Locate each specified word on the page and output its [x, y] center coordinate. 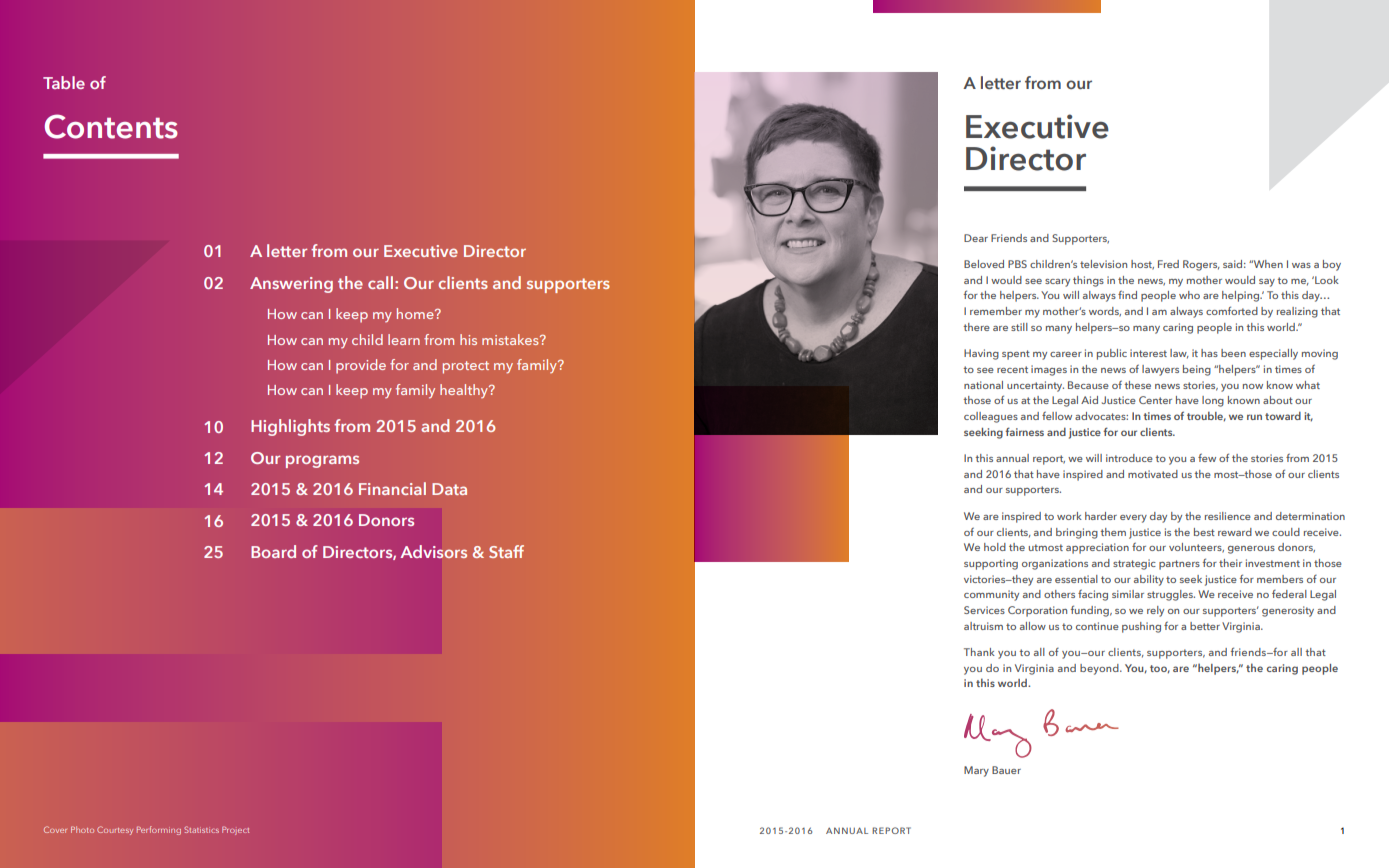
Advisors [433, 551]
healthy [465, 391]
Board [273, 551]
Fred [1168, 264]
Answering [291, 285]
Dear [976, 238]
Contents [111, 126]
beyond [1100, 669]
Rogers [1201, 265]
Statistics [201, 829]
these [1138, 385]
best [1204, 532]
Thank [979, 652]
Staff [506, 551]
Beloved [984, 264]
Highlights [290, 427]
